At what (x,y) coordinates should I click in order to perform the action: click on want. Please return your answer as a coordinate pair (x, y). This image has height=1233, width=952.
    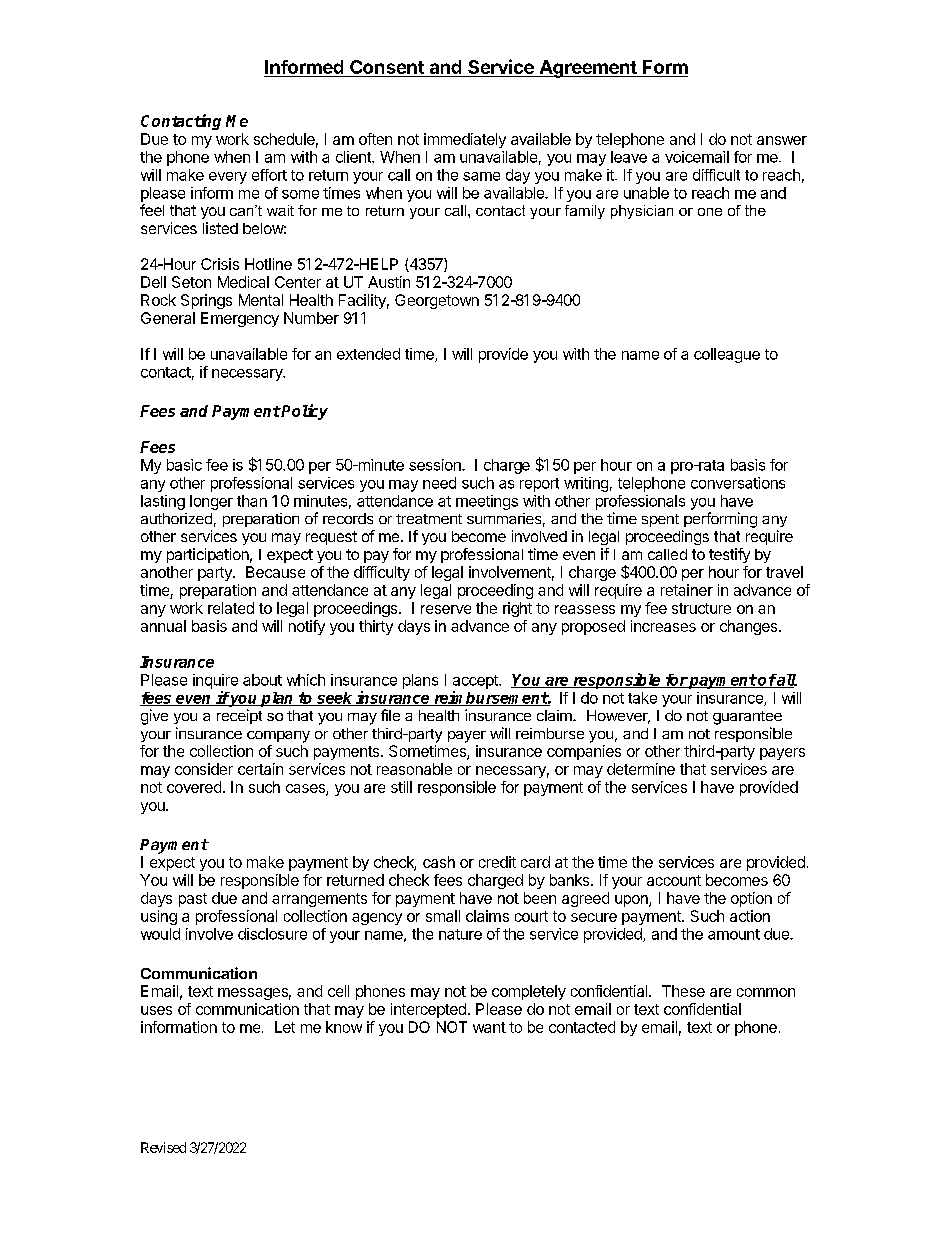
    Looking at the image, I should click on (489, 1027).
